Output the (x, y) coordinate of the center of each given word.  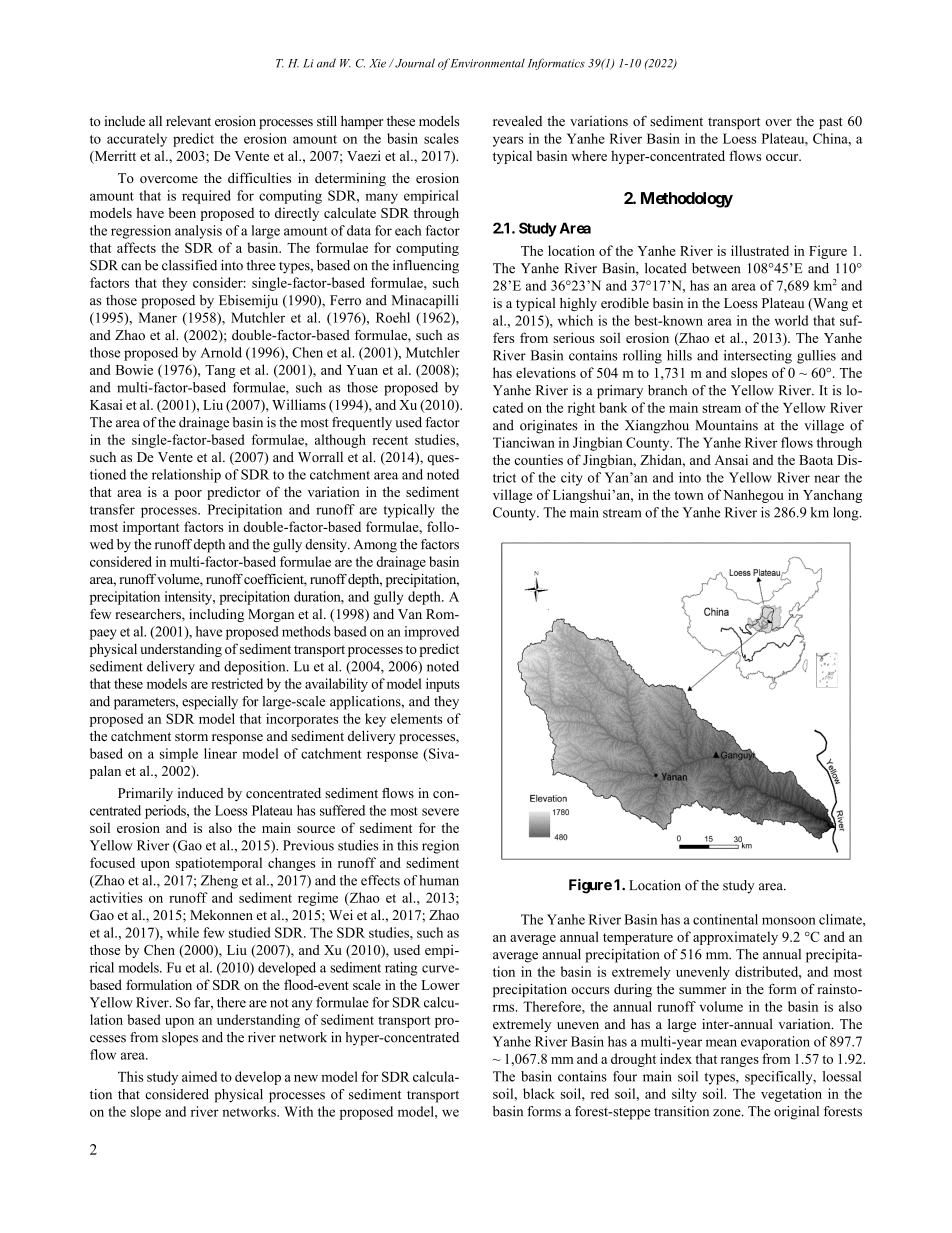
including (216, 615)
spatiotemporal (219, 864)
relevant (188, 121)
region (440, 847)
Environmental (488, 63)
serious (574, 337)
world (791, 320)
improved (431, 633)
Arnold (221, 352)
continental (725, 919)
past (831, 123)
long (847, 514)
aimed (199, 1076)
